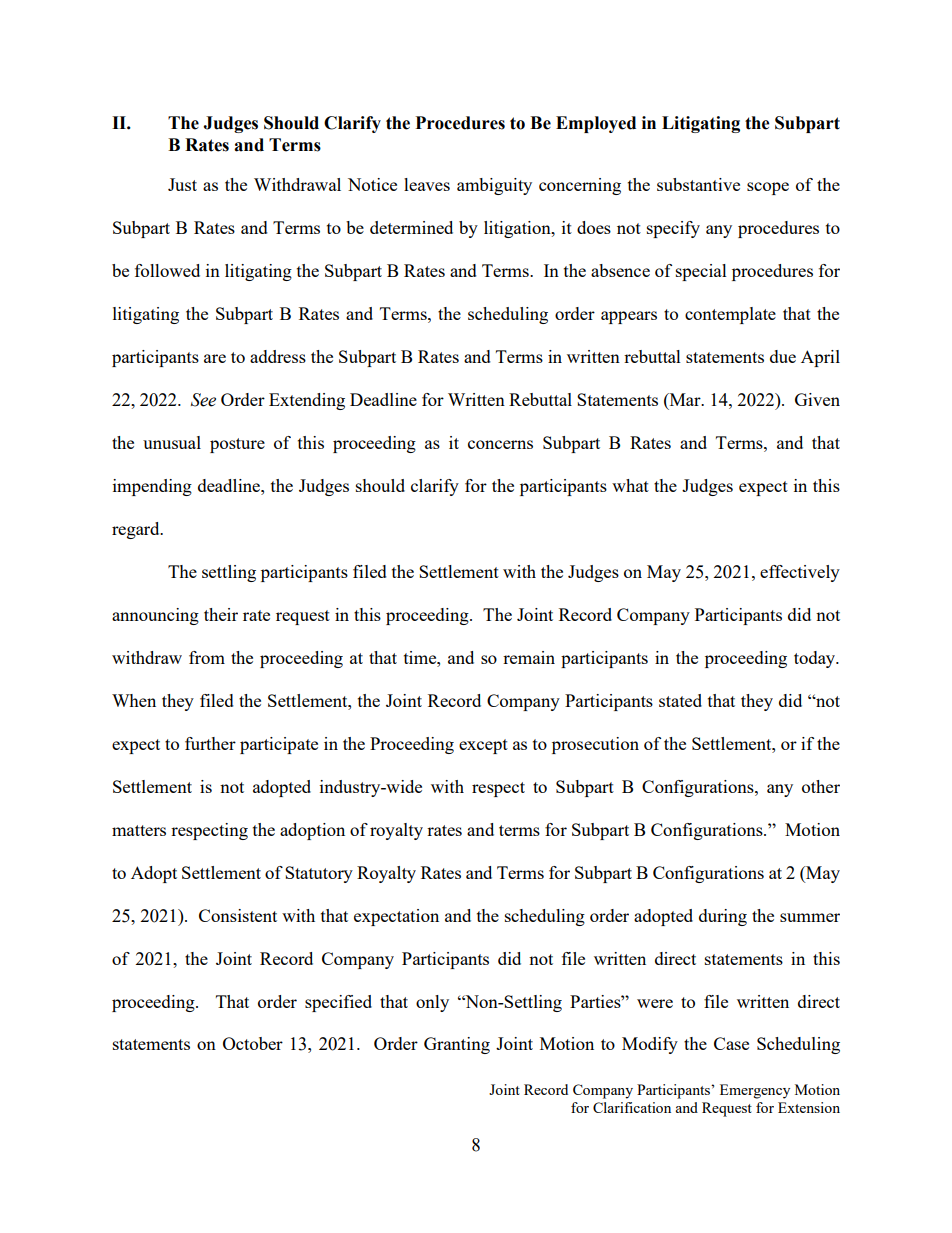 The width and height of the screenshot is (952, 1233). What do you see at coordinates (182, 184) in the screenshot?
I see `Just` at bounding box center [182, 184].
